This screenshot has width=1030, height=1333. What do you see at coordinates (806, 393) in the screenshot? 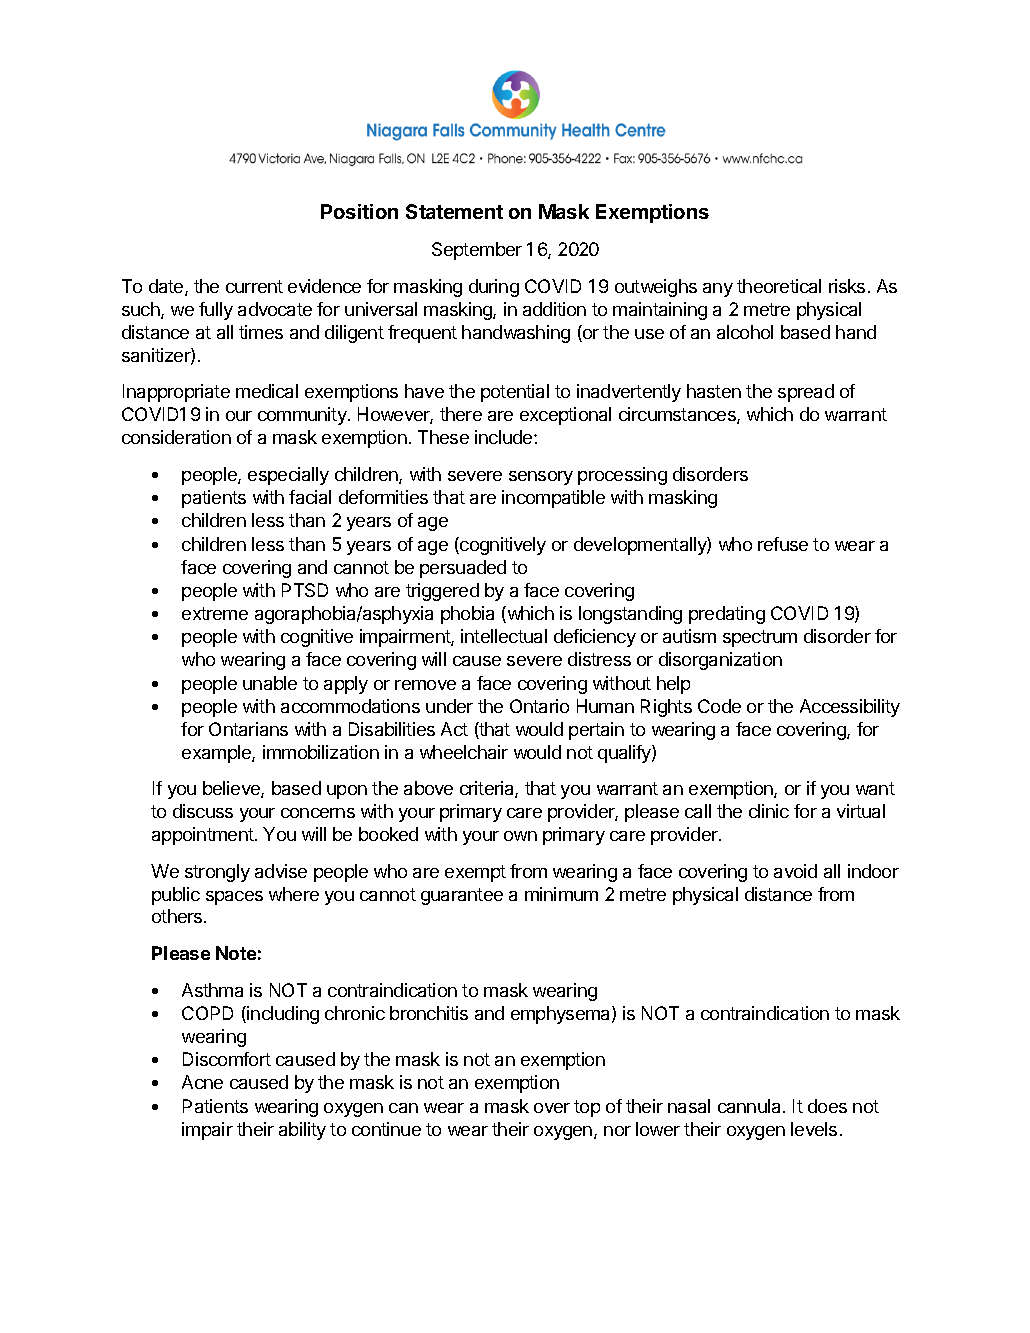
I see `spread` at bounding box center [806, 393].
